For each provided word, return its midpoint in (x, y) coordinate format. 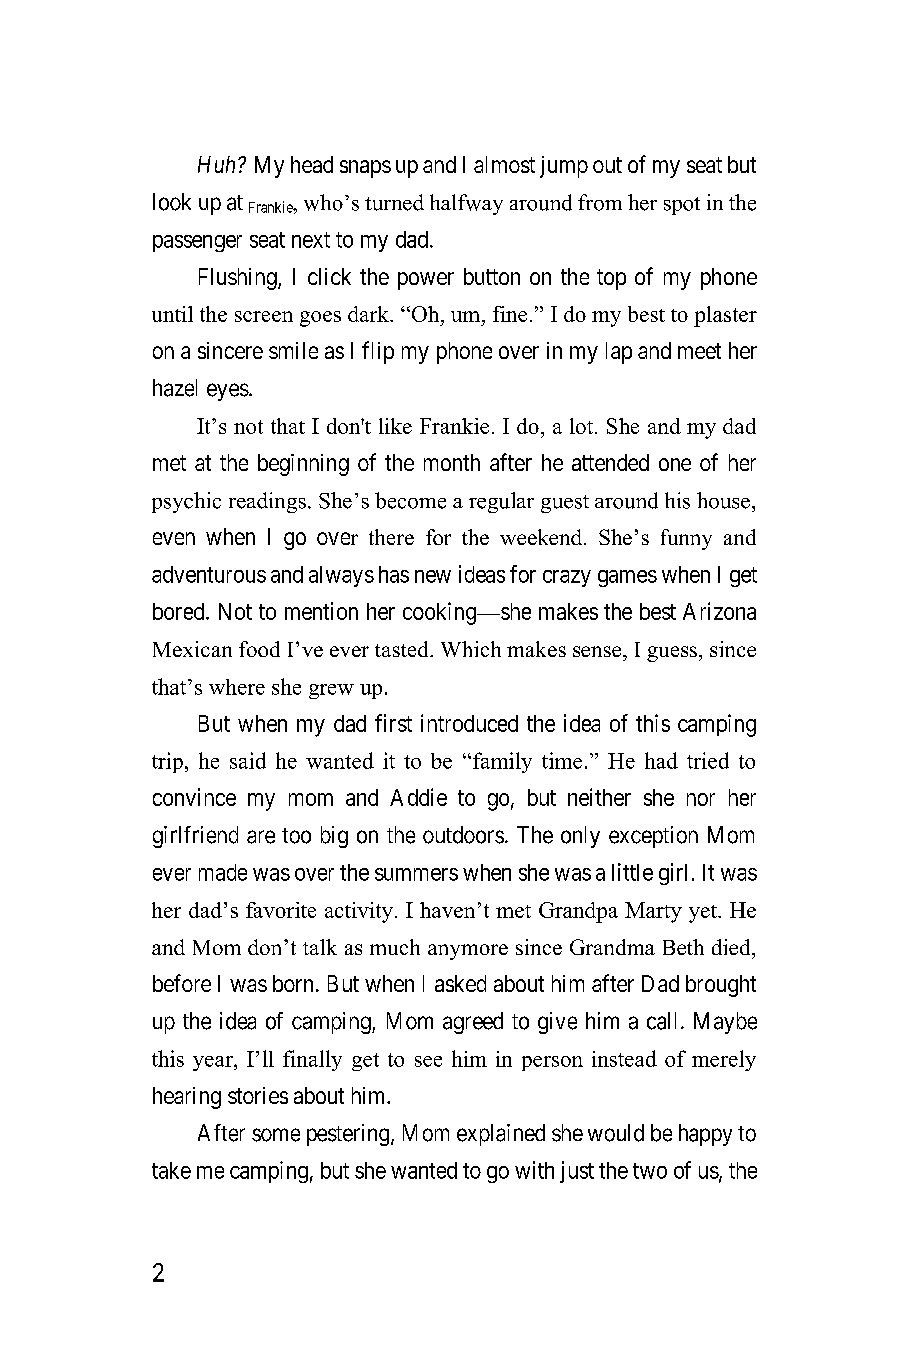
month (452, 462)
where (237, 687)
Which (471, 649)
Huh (216, 164)
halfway (466, 204)
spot (682, 206)
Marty (653, 912)
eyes (228, 392)
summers (416, 874)
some (276, 1135)
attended (610, 462)
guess (672, 654)
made (223, 872)
